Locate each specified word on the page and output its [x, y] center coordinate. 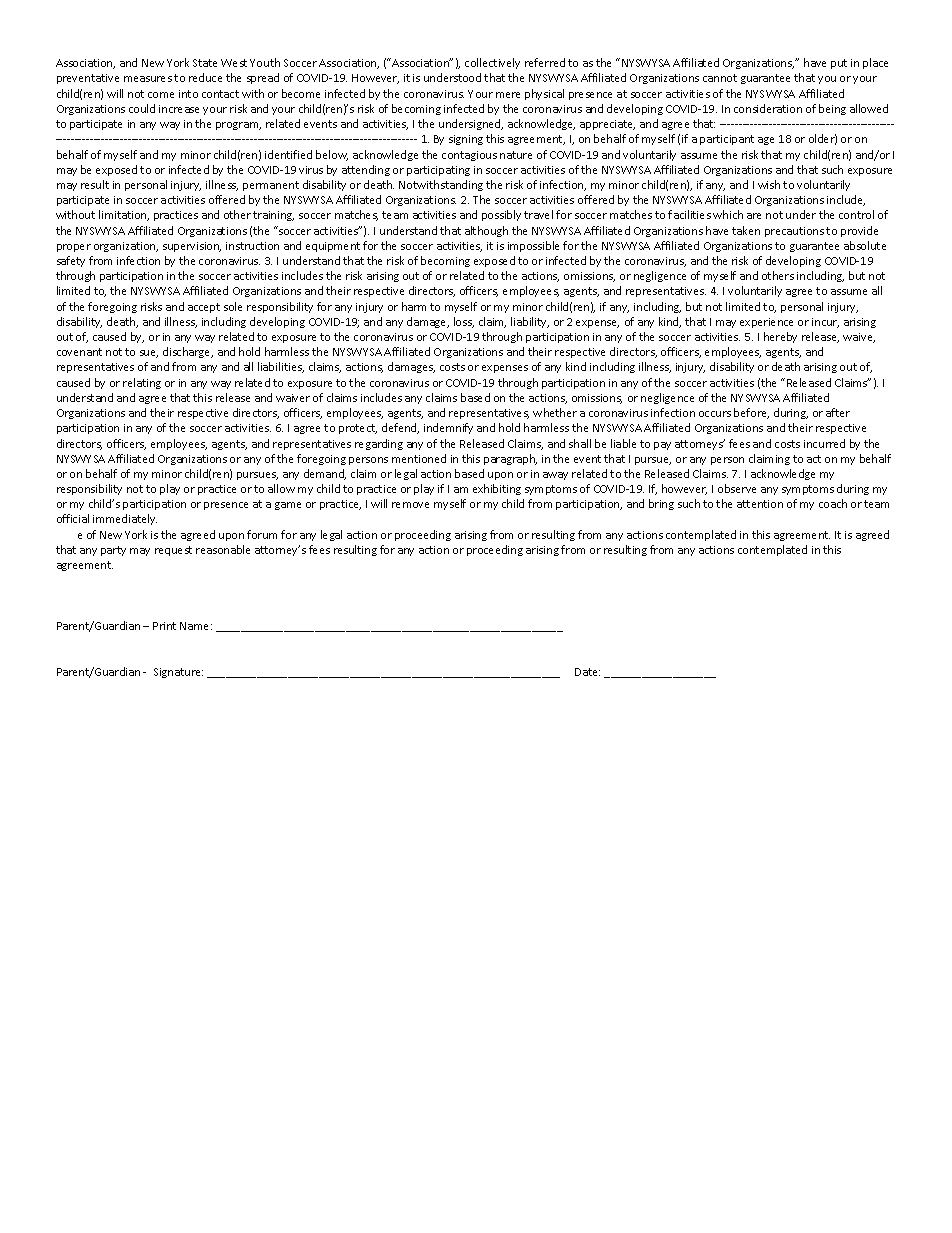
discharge [188, 352]
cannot [720, 78]
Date [587, 672]
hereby [780, 337]
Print [164, 626]
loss [464, 322]
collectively [492, 63]
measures [148, 79]
